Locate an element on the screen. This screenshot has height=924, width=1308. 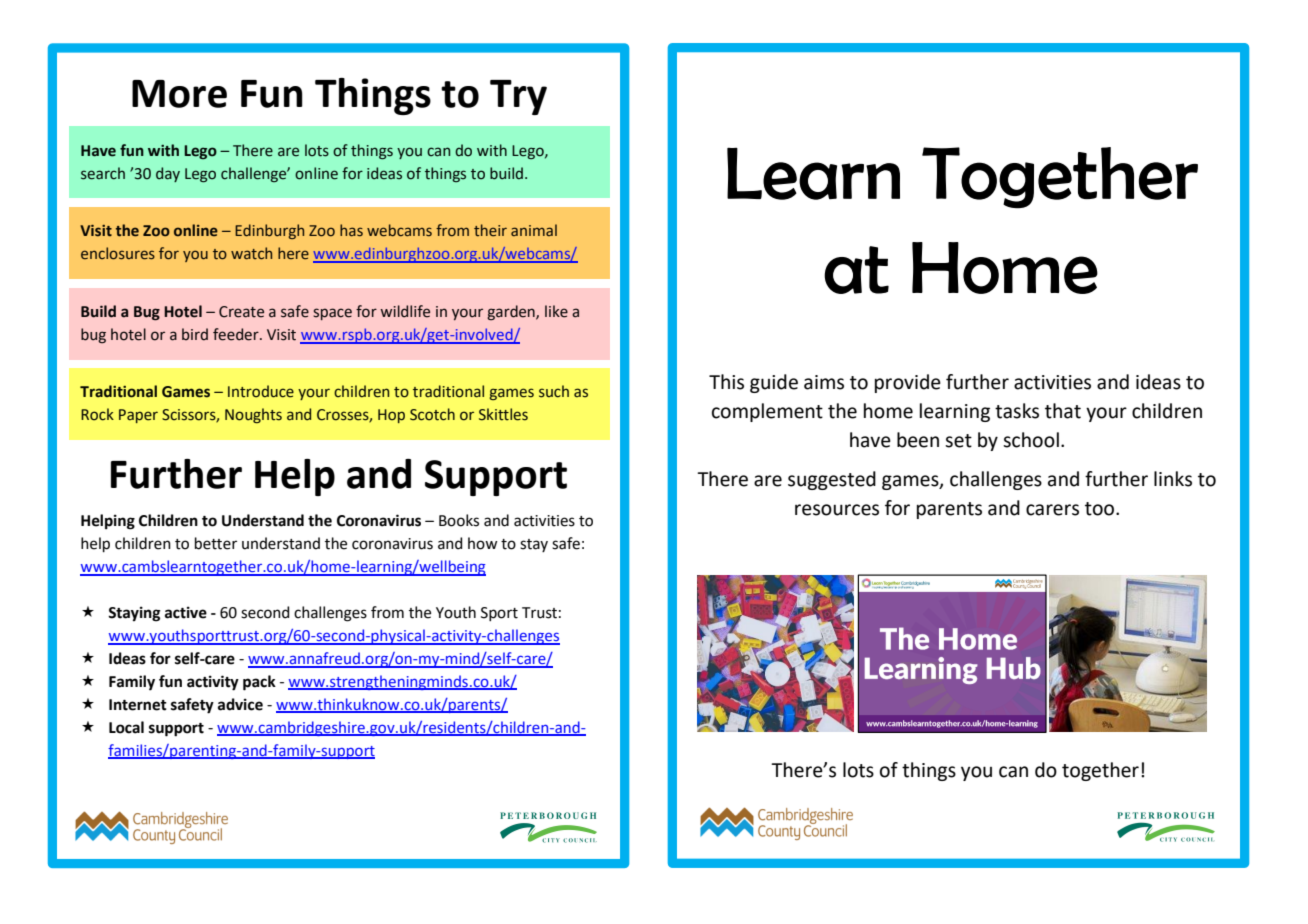
such is located at coordinates (554, 391).
